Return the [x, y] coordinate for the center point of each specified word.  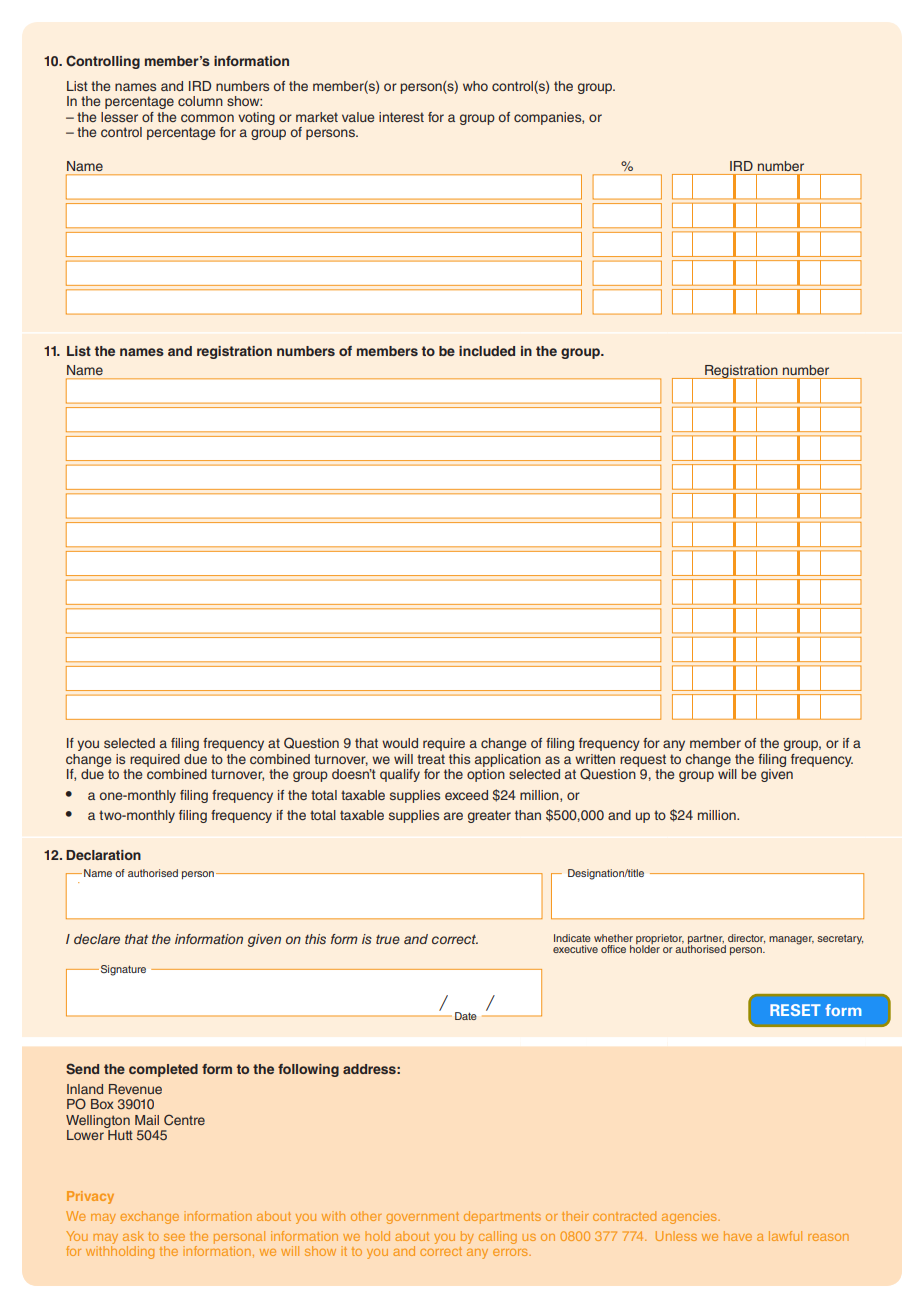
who [475, 86]
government [422, 1218]
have [738, 1236]
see [174, 1237]
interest [401, 117]
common [207, 118]
